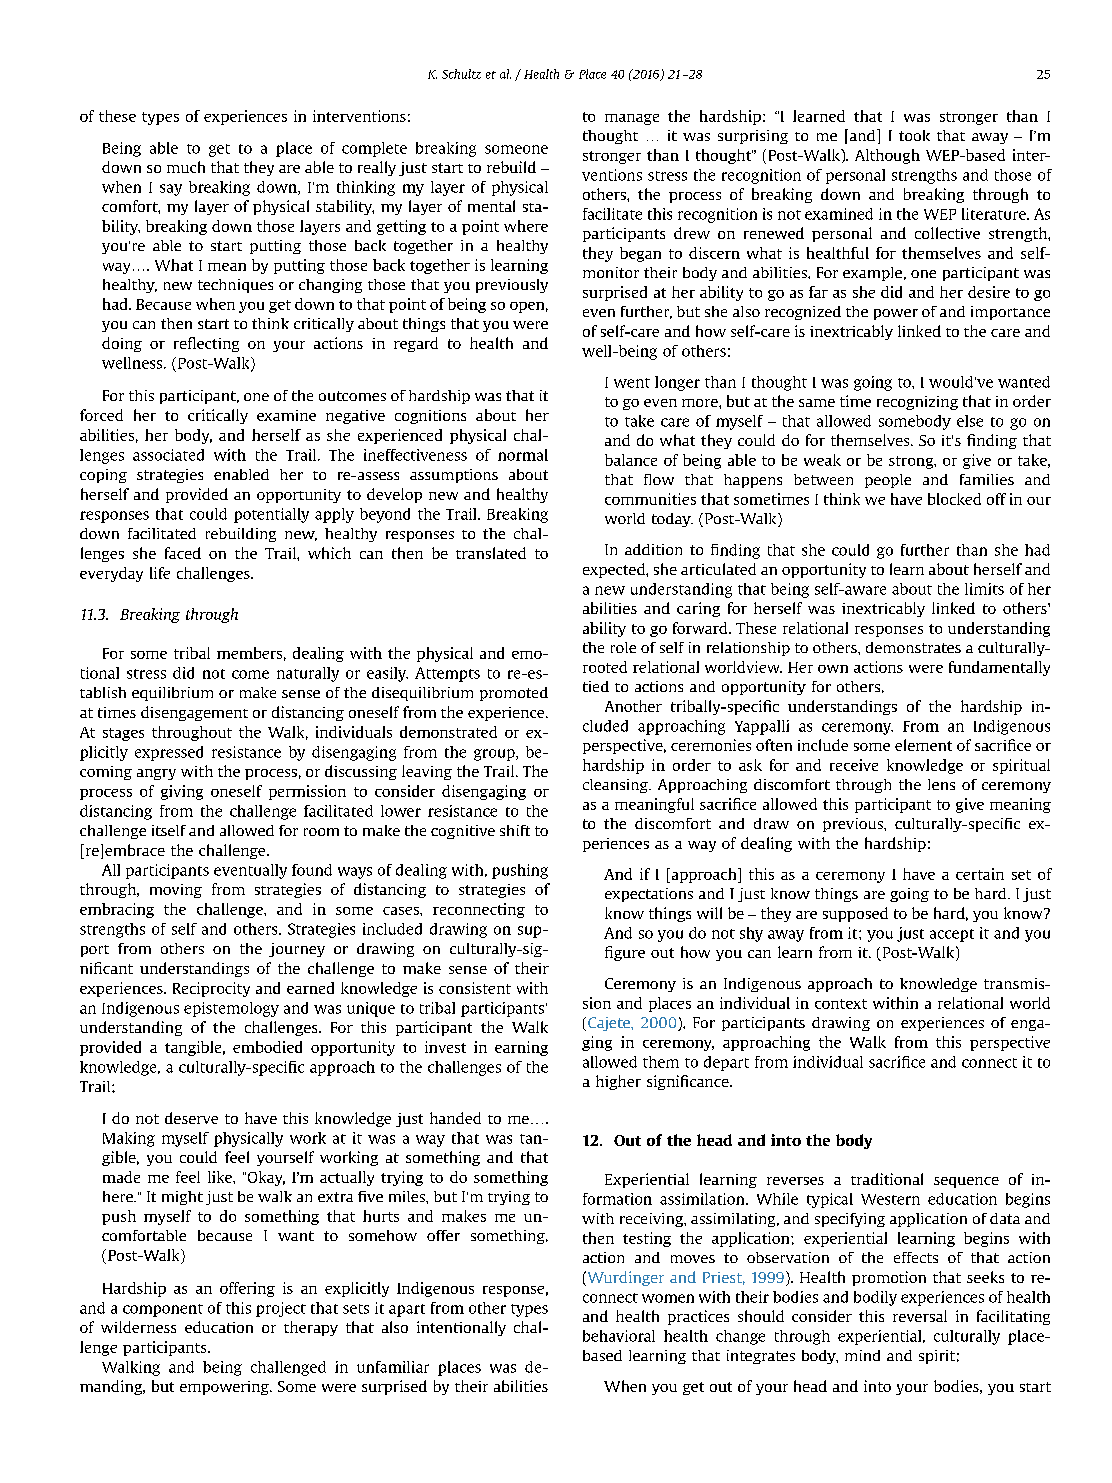  What do you see at coordinates (123, 734) in the page?
I see `stages` at bounding box center [123, 734].
